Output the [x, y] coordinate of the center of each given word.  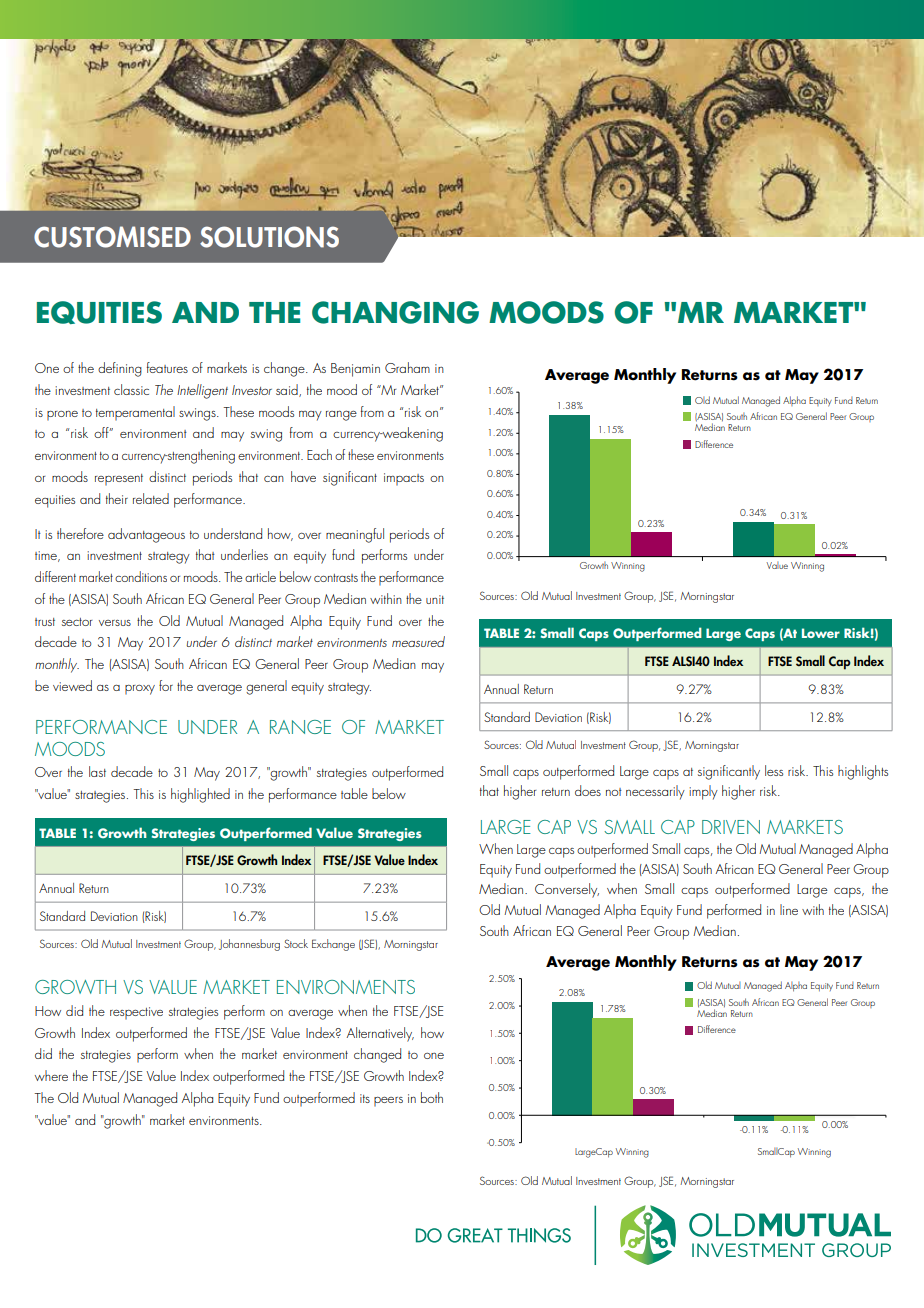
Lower [821, 633]
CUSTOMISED [112, 237]
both [432, 1097]
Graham [407, 367]
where [51, 1075]
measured [418, 641]
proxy [140, 690]
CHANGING [395, 312]
